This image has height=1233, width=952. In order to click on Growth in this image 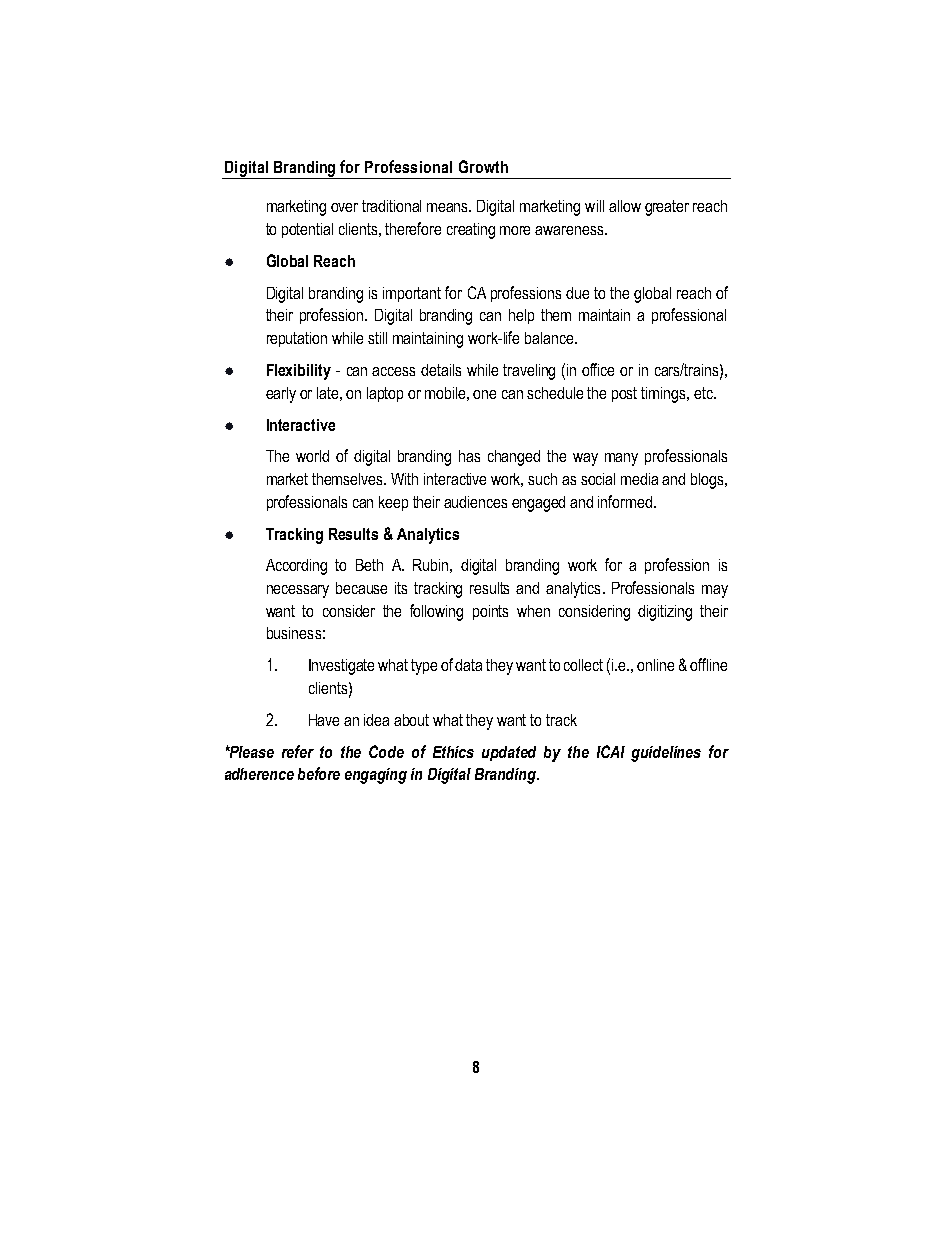, I will do `click(483, 166)`.
